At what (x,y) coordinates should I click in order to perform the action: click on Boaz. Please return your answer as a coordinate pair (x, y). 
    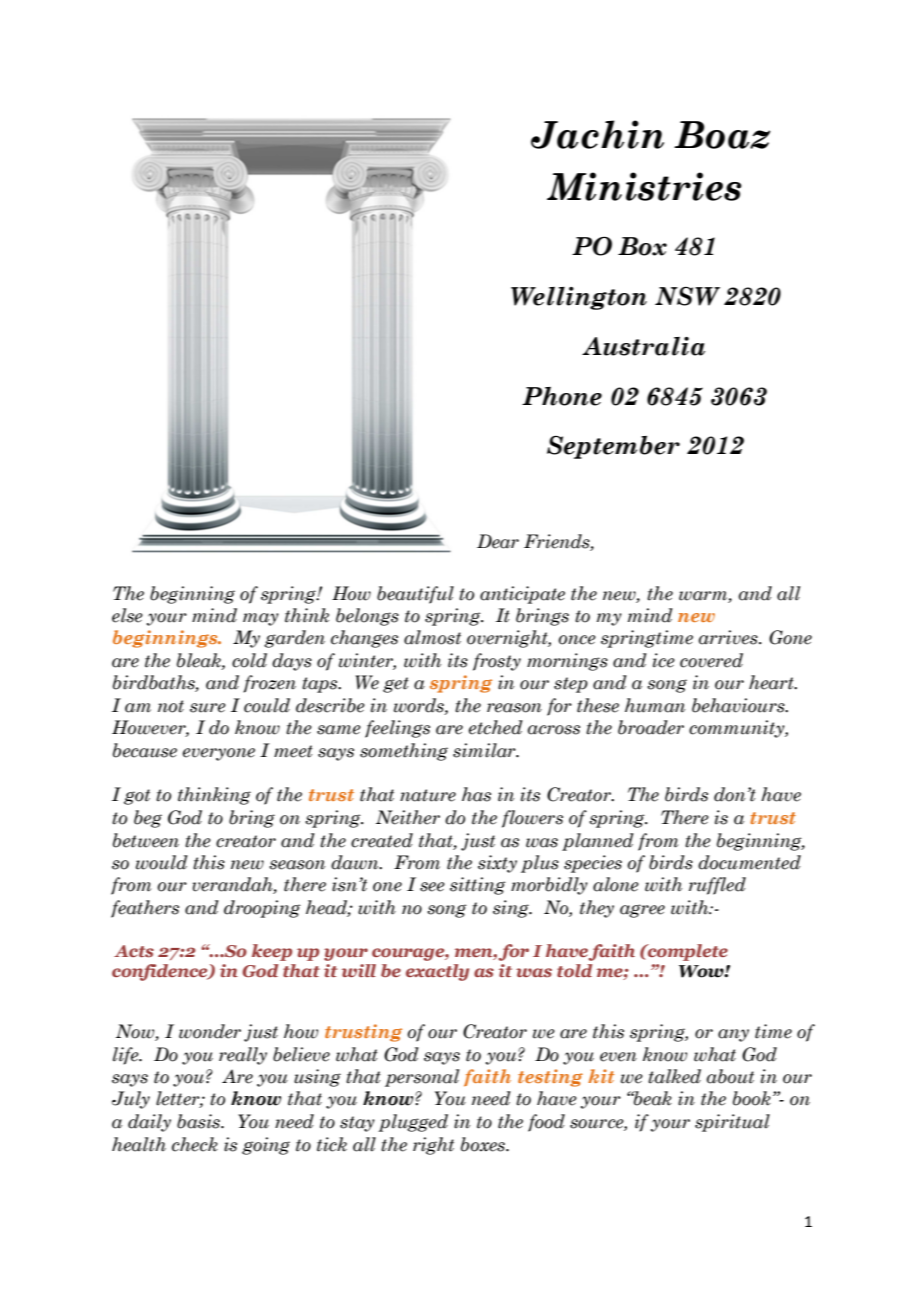
    Looking at the image, I should click on (722, 135).
